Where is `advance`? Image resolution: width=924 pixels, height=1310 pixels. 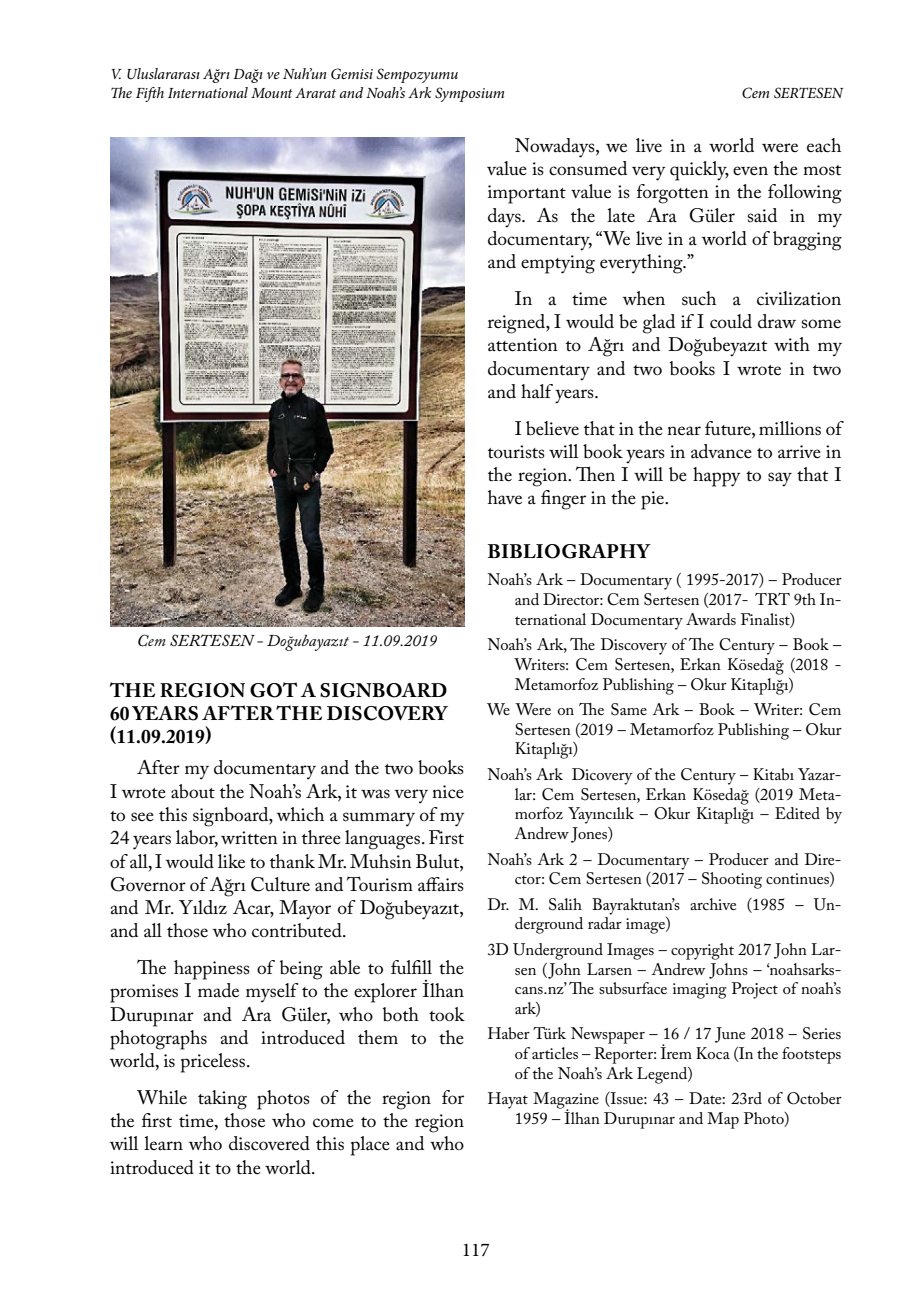
advance is located at coordinates (721, 451).
